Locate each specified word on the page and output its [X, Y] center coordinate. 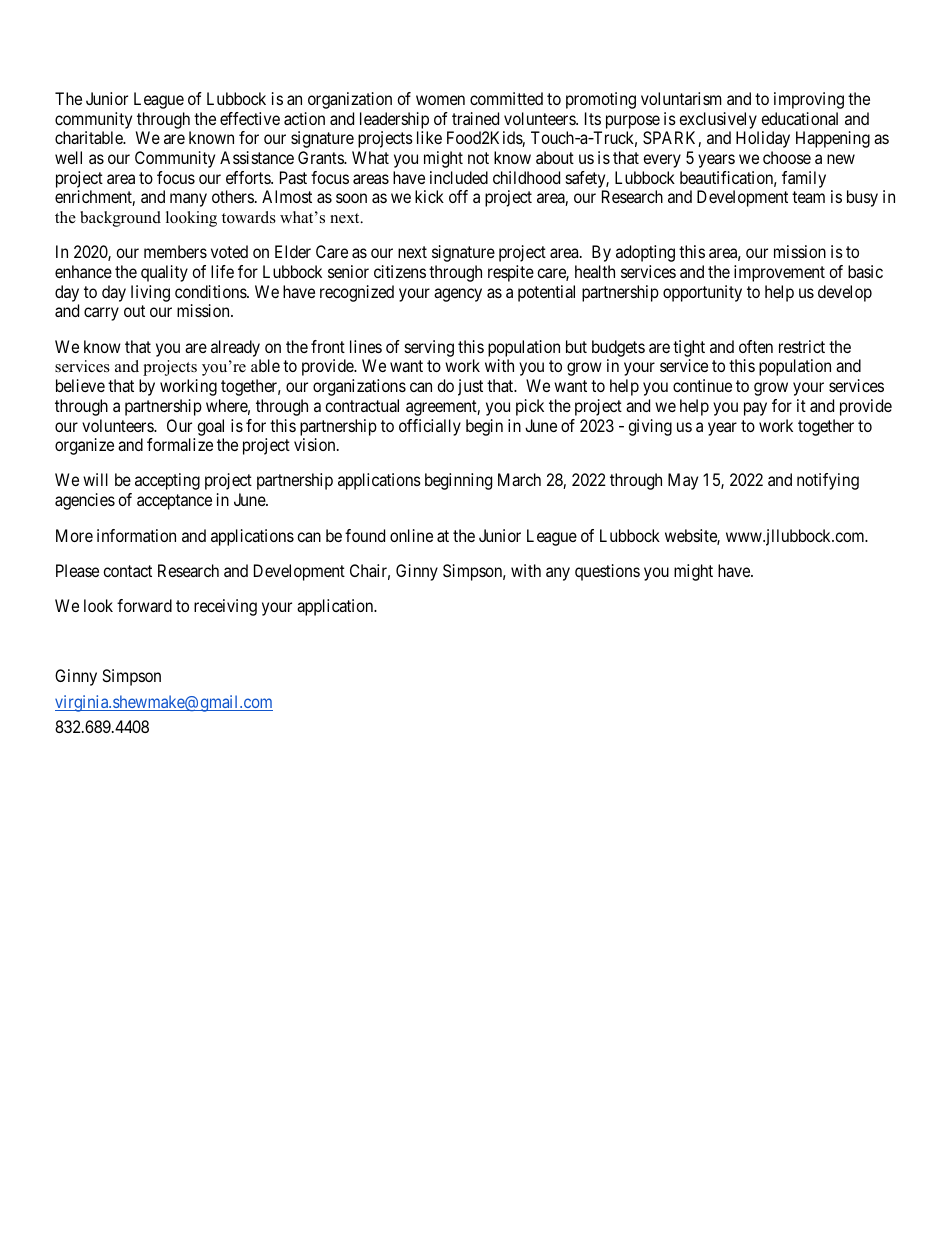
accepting [167, 481]
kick [429, 196]
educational [799, 118]
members [175, 251]
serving [429, 348]
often [756, 346]
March [519, 479]
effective [250, 118]
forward [144, 605]
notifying [828, 481]
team [808, 197]
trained [475, 118]
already [236, 350]
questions [607, 572]
